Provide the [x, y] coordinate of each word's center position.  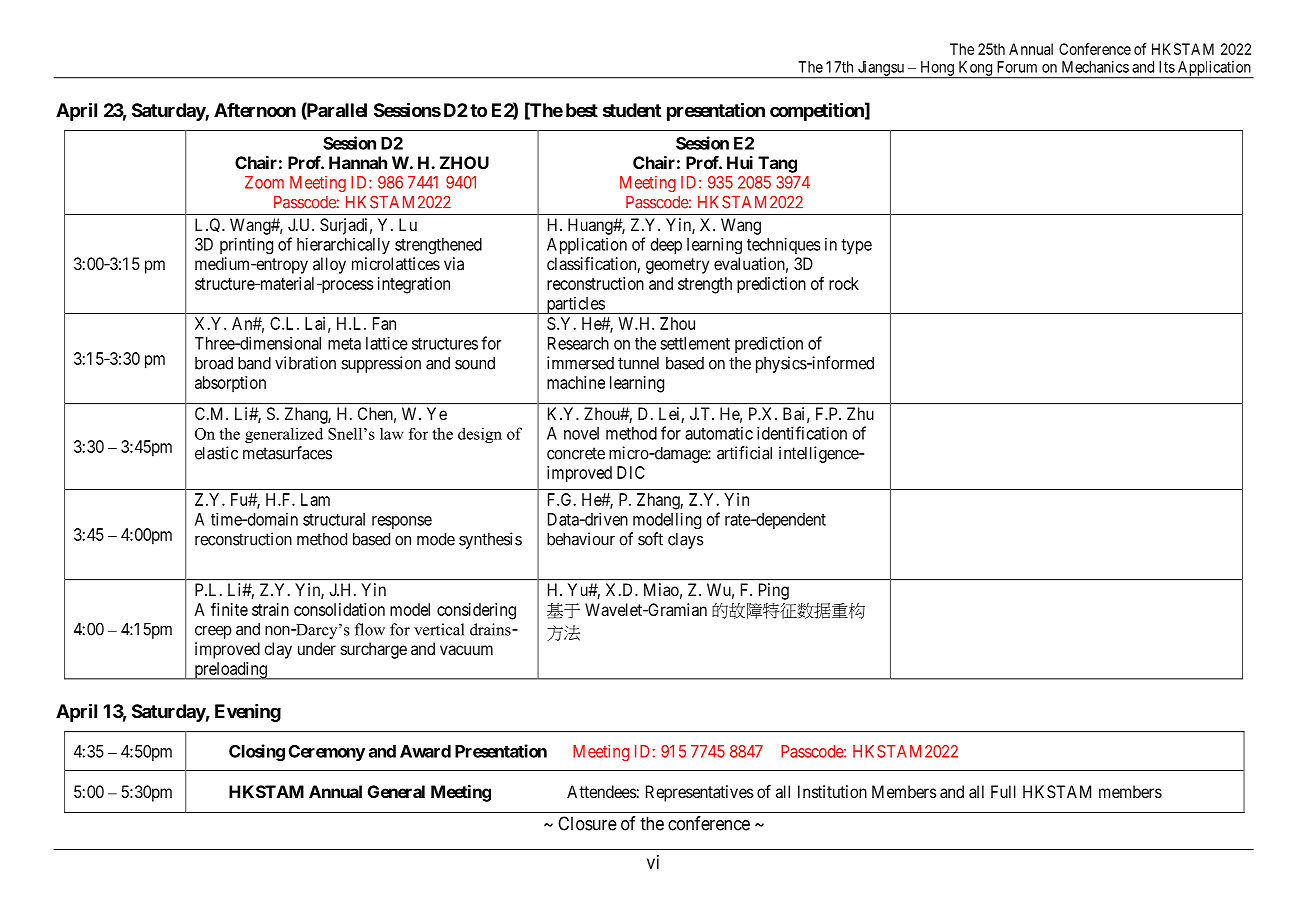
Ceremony [327, 753]
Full [1003, 791]
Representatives [700, 793]
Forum [1017, 67]
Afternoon [255, 110]
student [632, 110]
